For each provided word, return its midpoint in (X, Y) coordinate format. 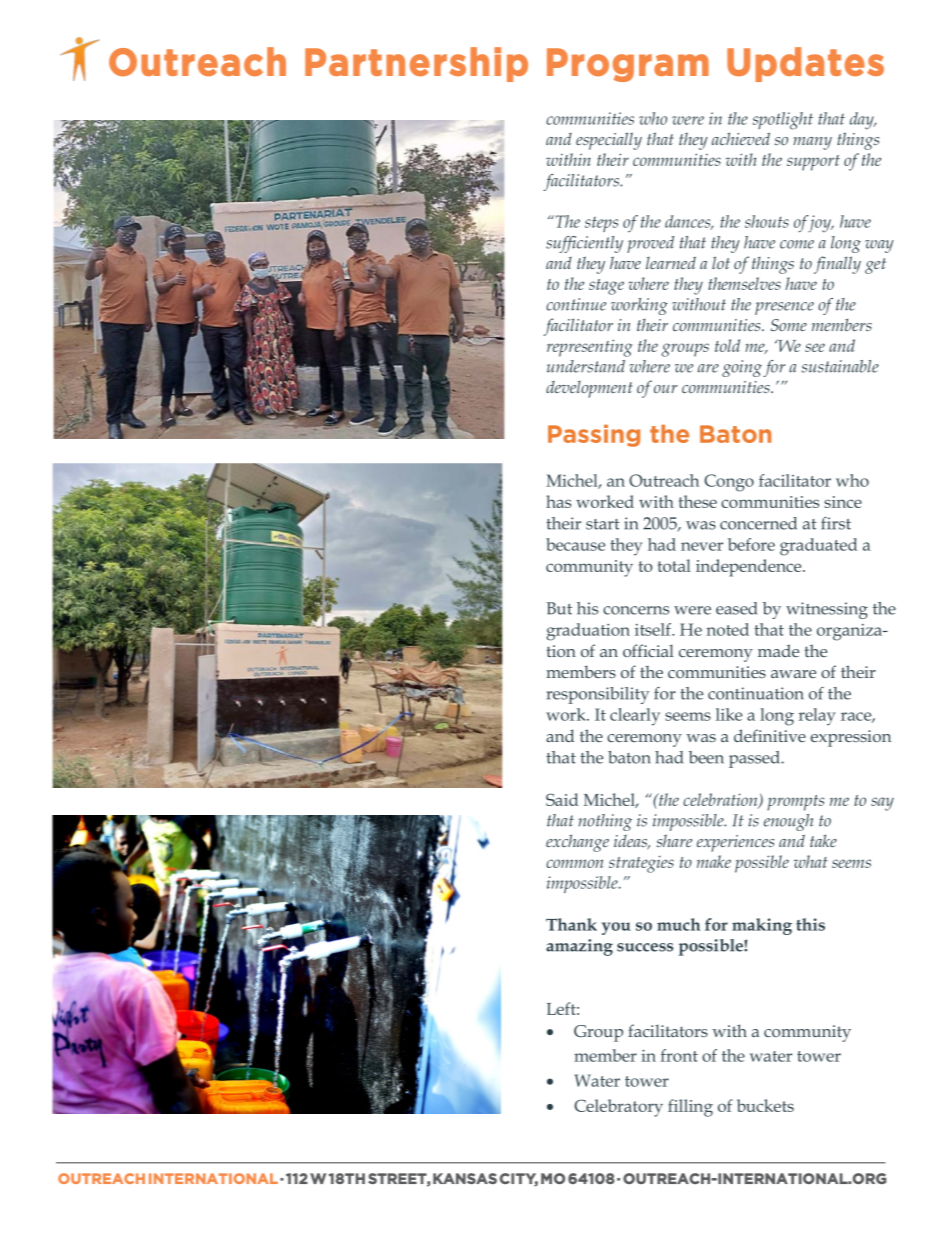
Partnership (416, 64)
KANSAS (465, 1178)
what (811, 861)
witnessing (827, 610)
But (559, 608)
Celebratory (618, 1108)
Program (628, 65)
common (575, 863)
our (665, 389)
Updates (805, 64)
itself (654, 629)
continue (576, 304)
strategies (641, 864)
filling (690, 1108)
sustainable (840, 366)
